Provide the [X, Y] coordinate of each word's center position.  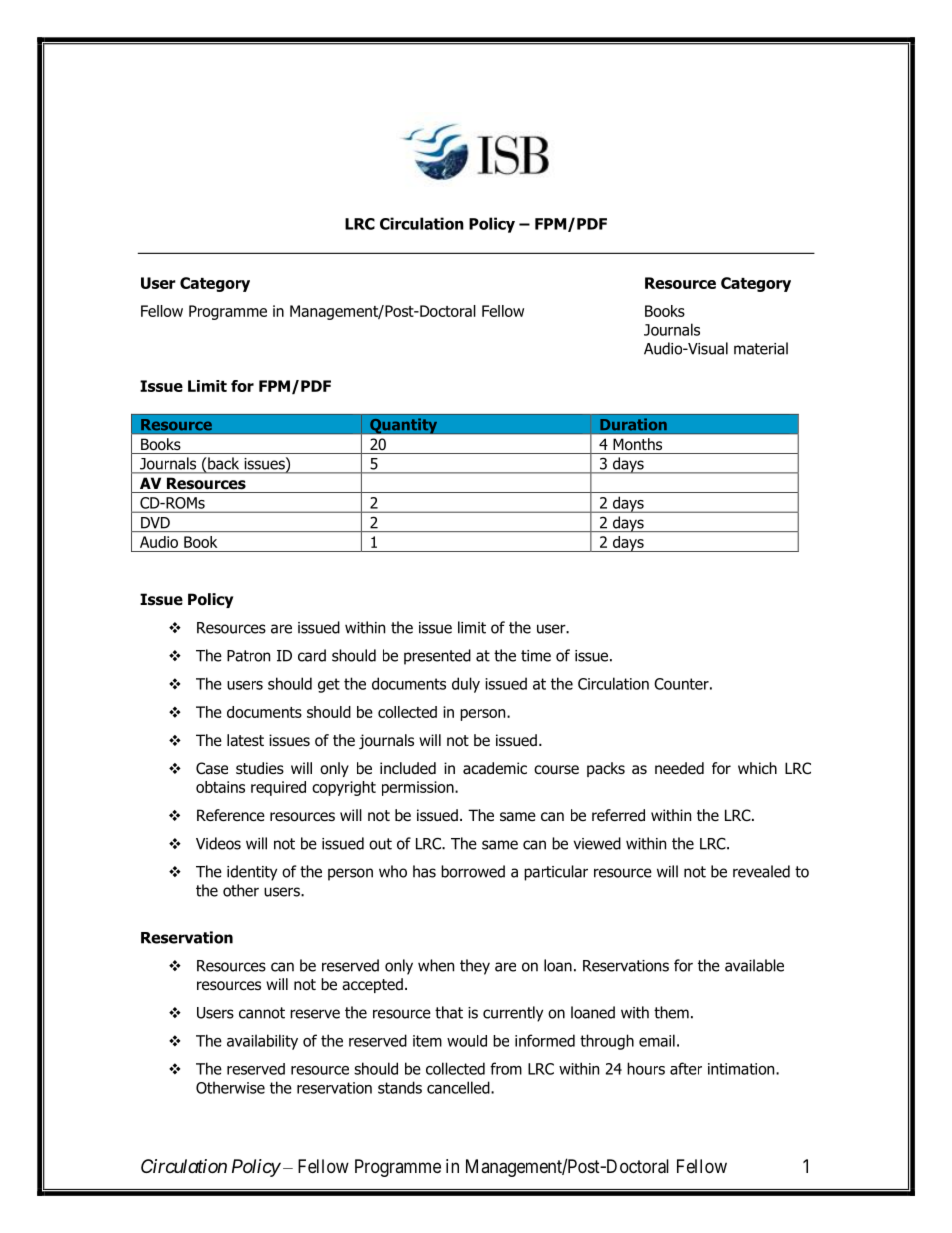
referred [618, 815]
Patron [248, 656]
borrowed [473, 871]
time [536, 656]
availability [262, 1042]
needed [679, 768]
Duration [633, 424]
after [686, 1068]
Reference [231, 815]
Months [637, 444]
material [761, 348]
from [506, 1068]
